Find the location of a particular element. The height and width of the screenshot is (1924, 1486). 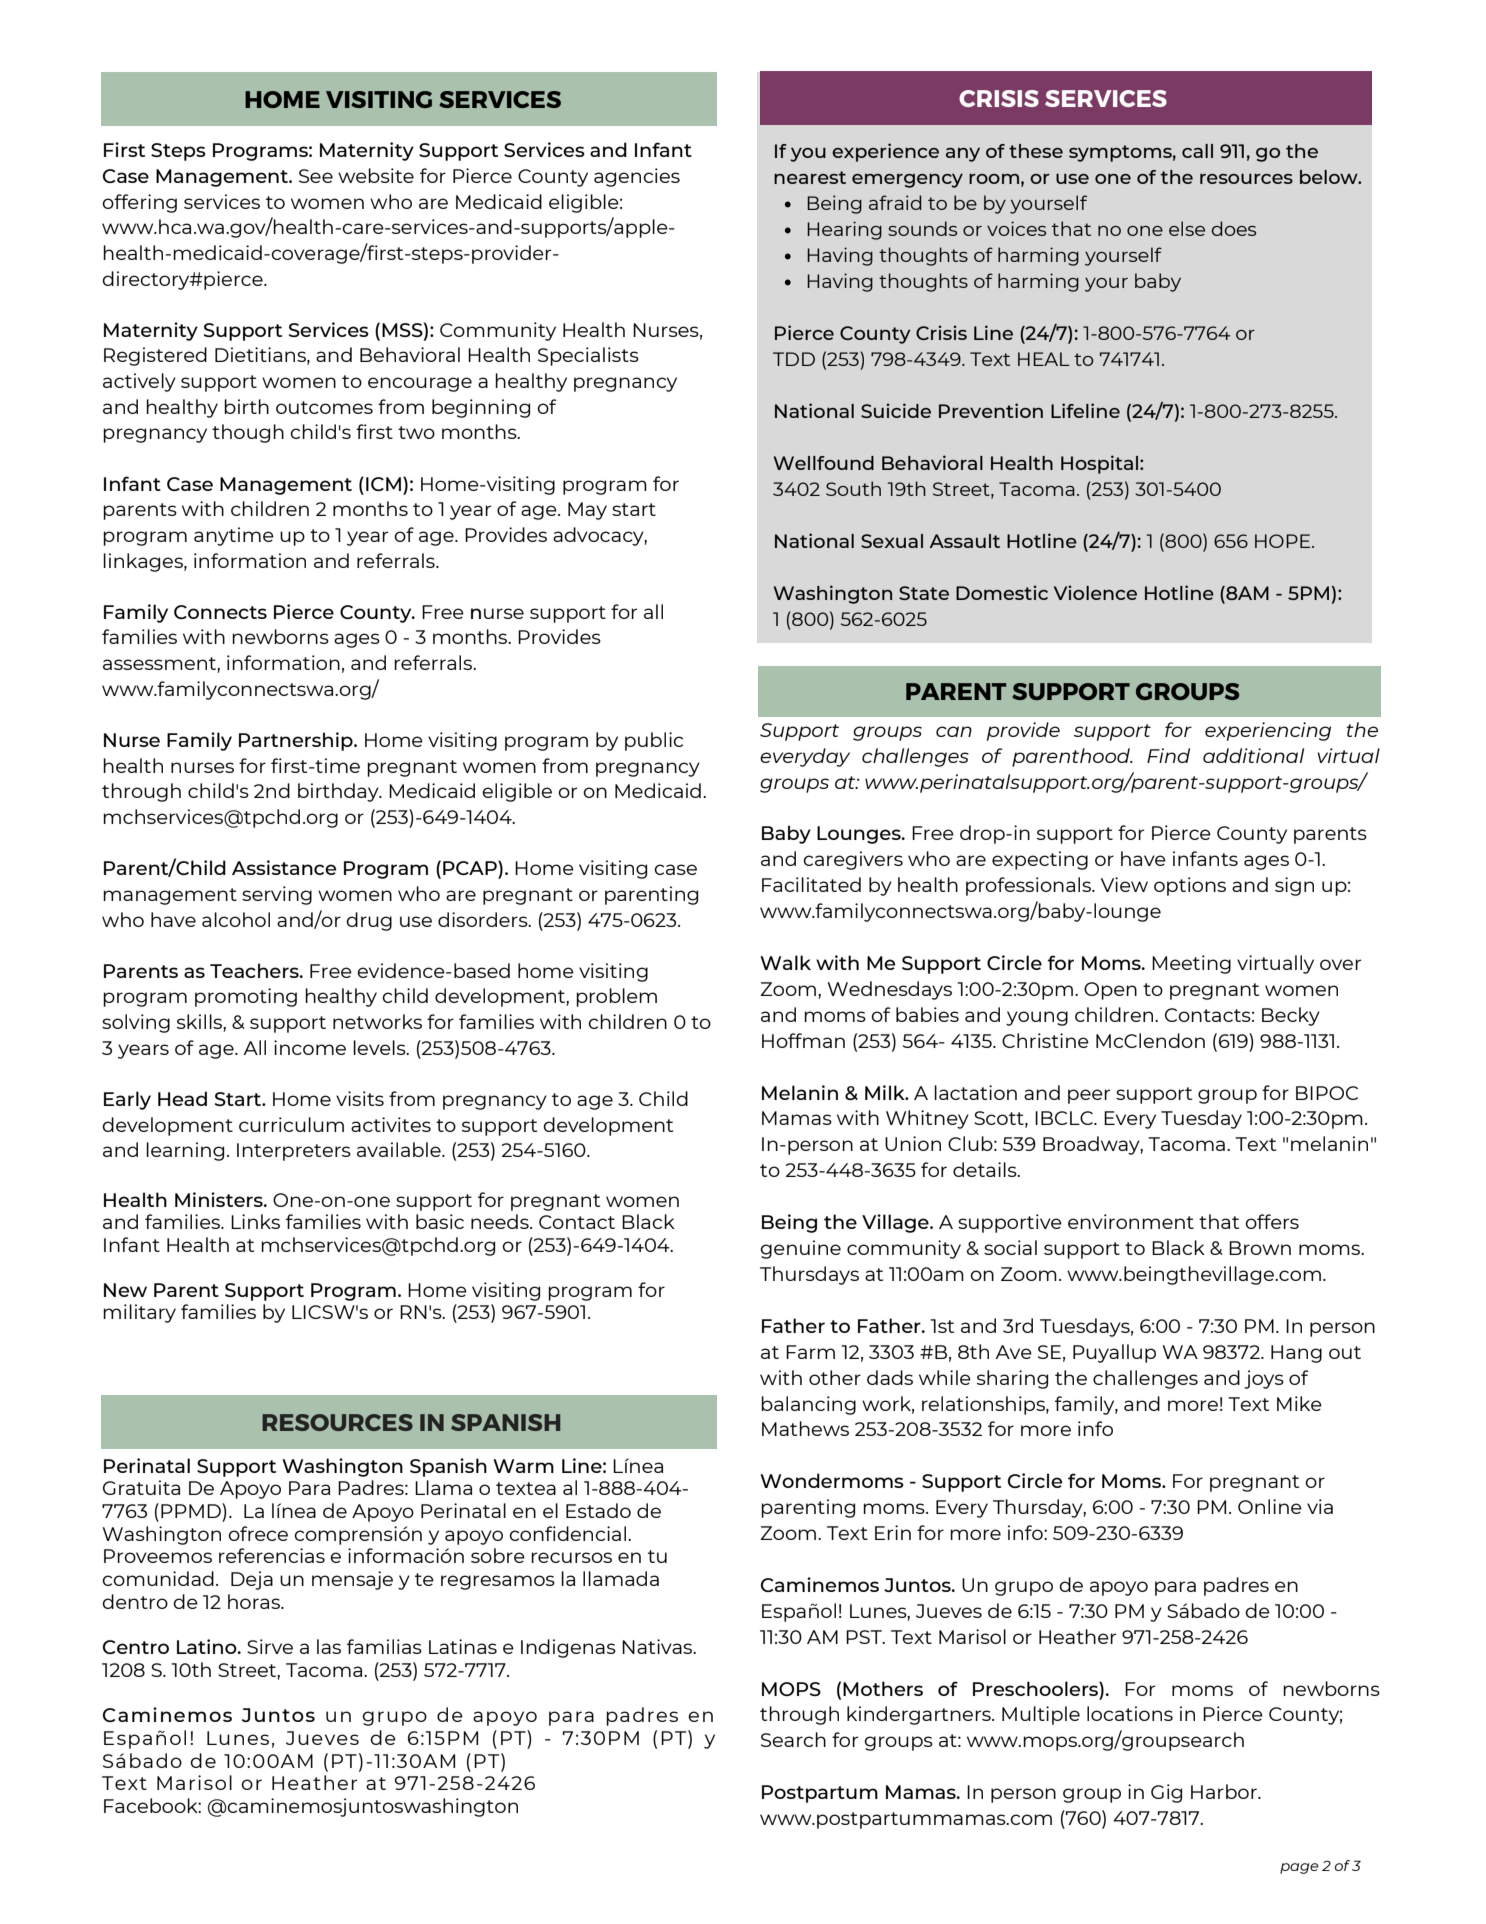

else is located at coordinates (1187, 228).
